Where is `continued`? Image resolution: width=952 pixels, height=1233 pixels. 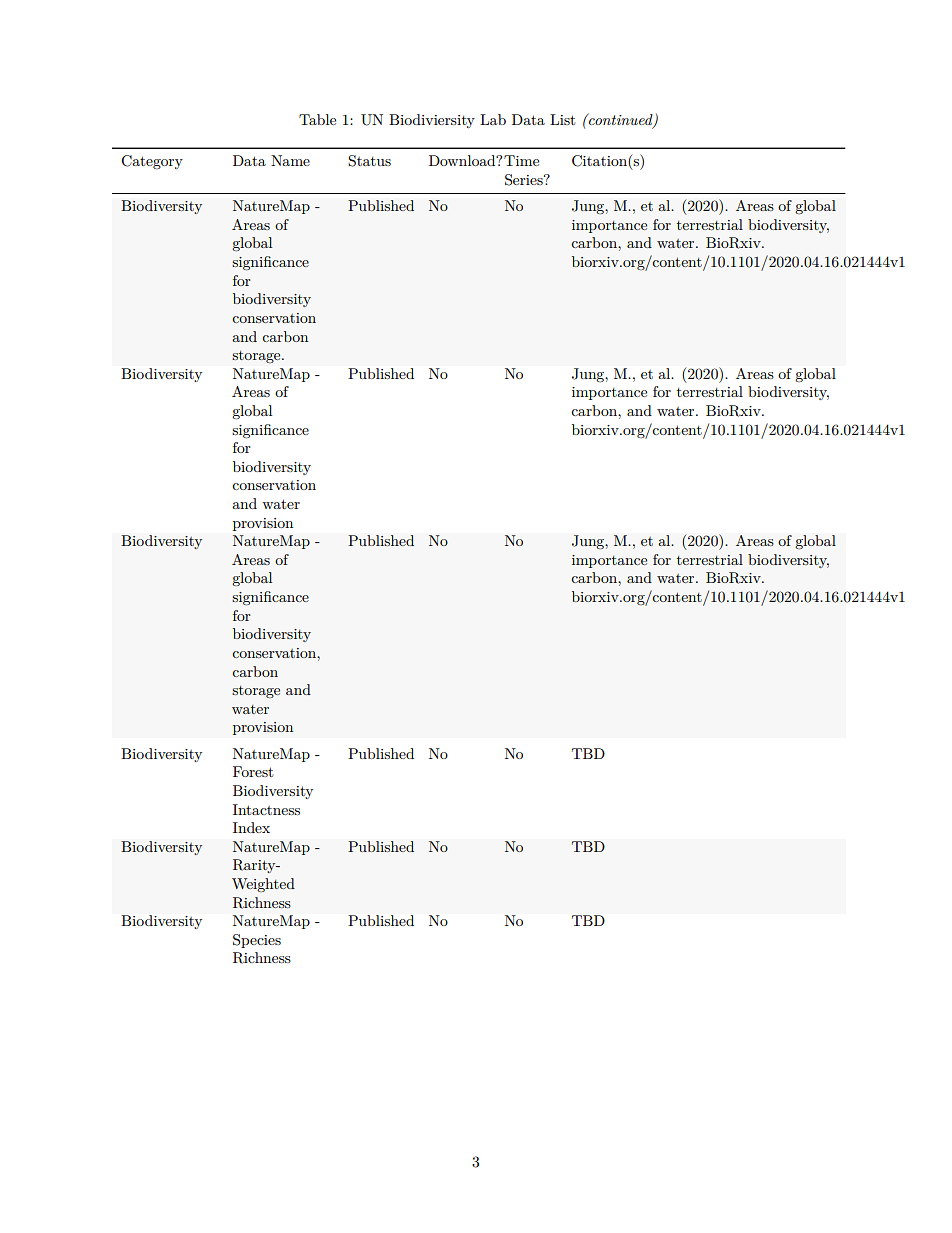
continued is located at coordinates (621, 120).
